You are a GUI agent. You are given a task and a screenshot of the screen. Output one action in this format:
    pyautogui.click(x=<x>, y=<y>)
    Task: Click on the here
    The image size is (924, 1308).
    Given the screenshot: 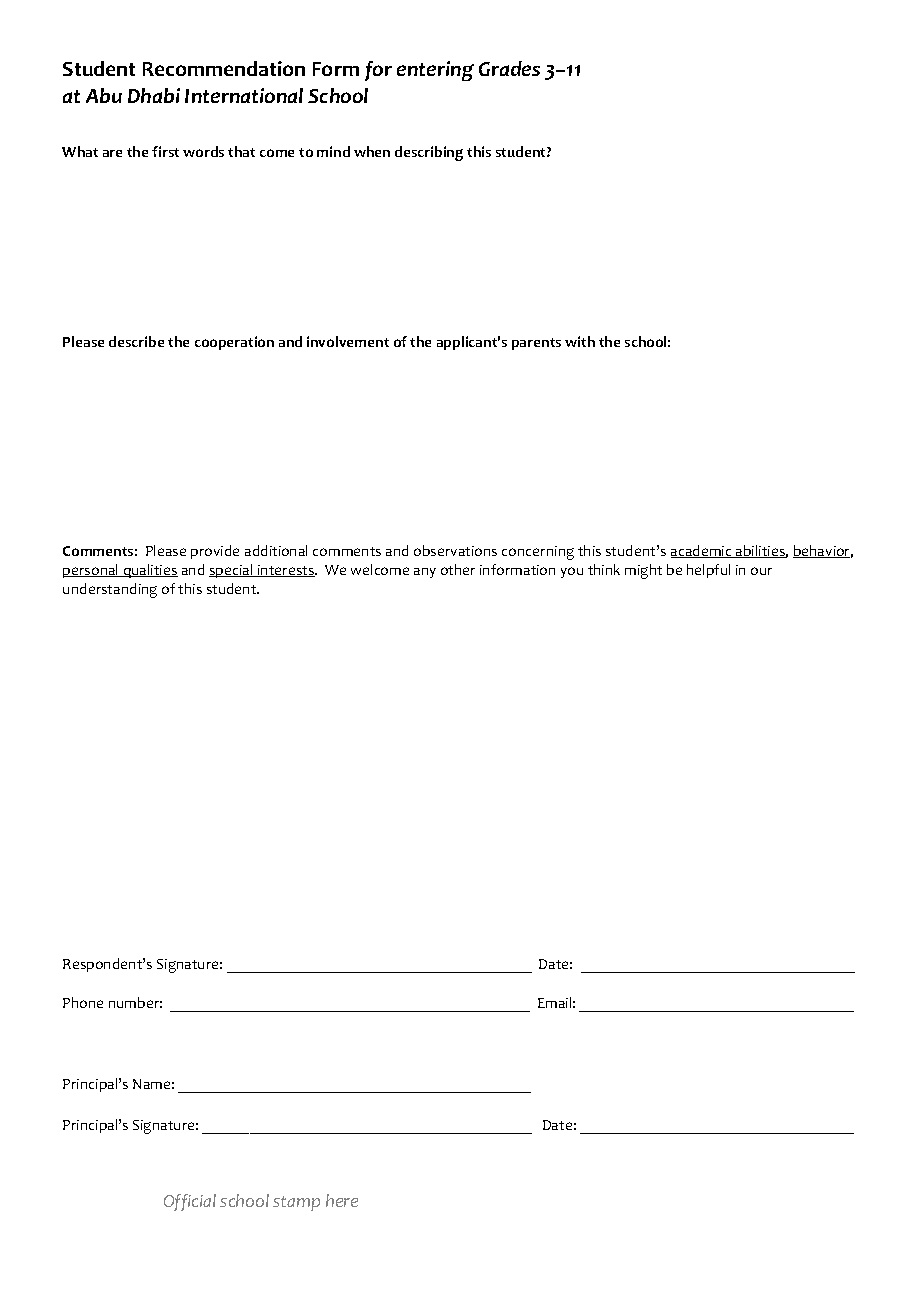 What is the action you would take?
    pyautogui.click(x=342, y=1200)
